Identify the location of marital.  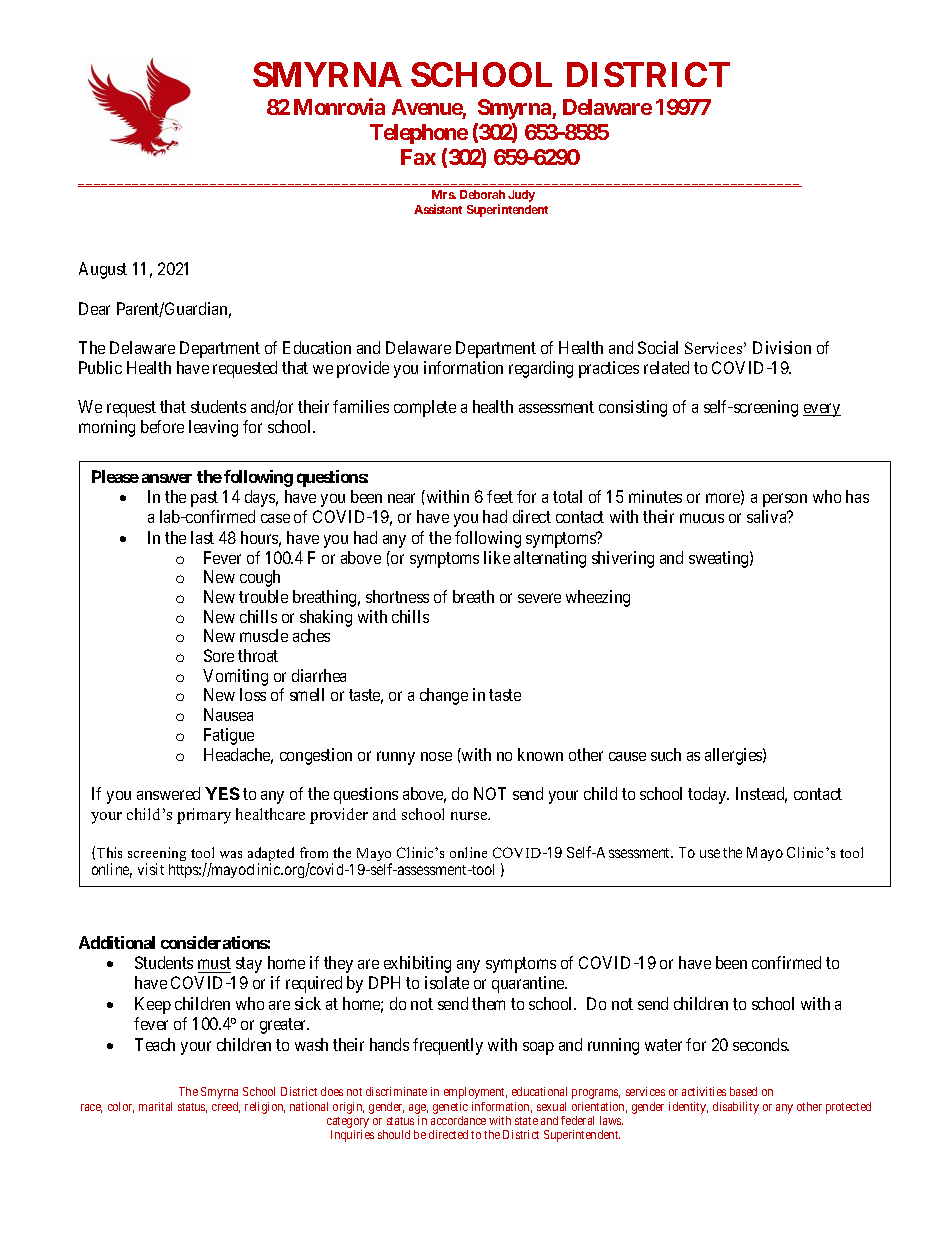
(155, 1106).
